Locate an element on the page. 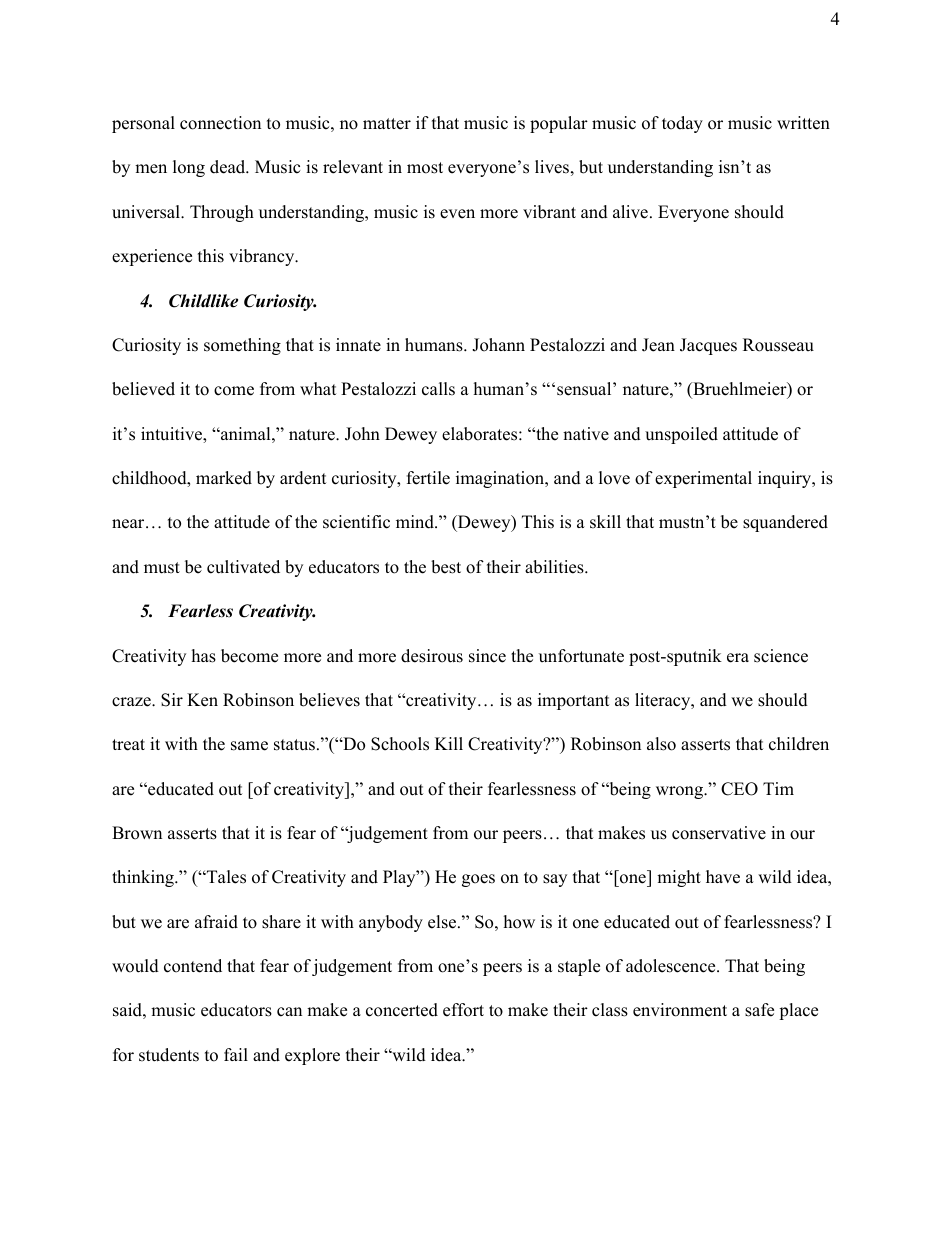 Image resolution: width=952 pixels, height=1233 pixels. long is located at coordinates (189, 168).
